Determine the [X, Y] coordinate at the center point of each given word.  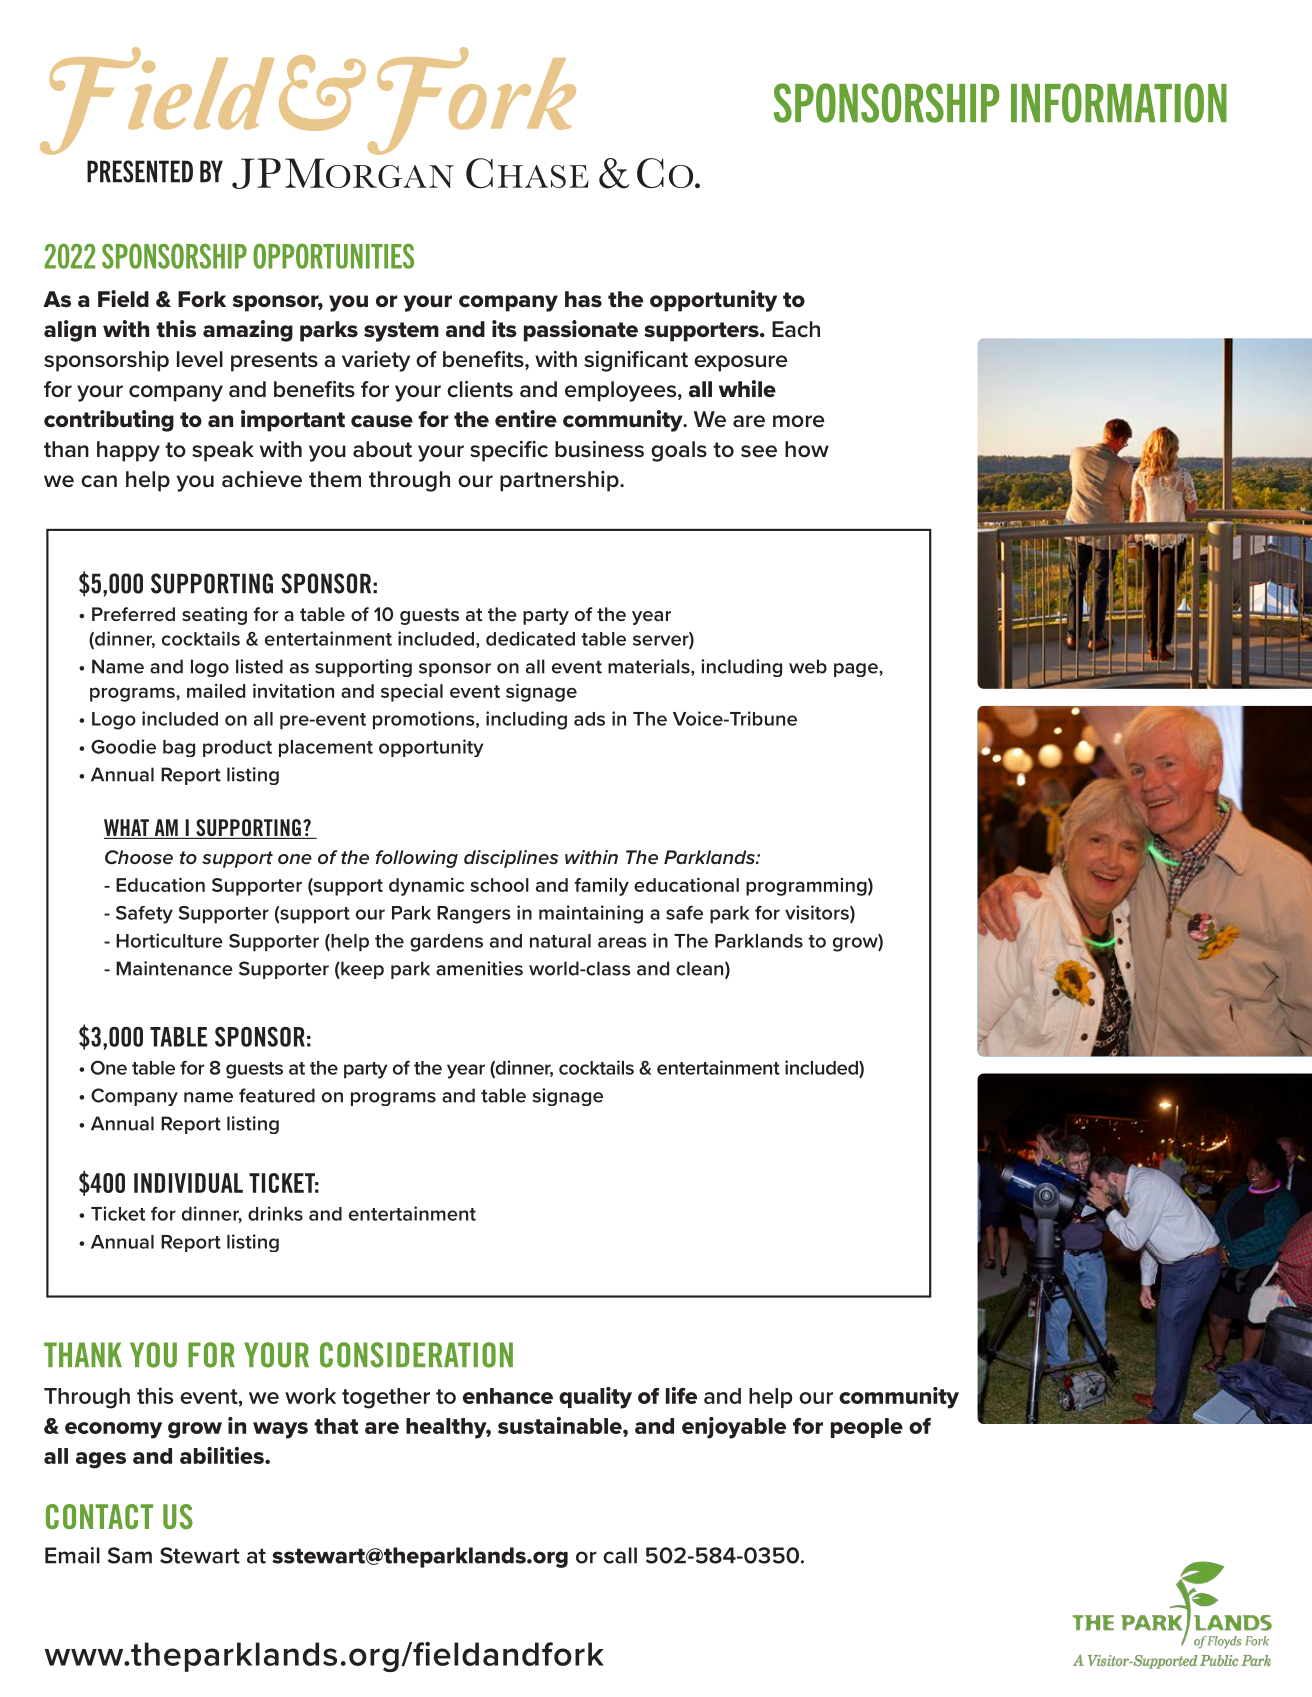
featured [277, 1095]
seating [214, 616]
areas [622, 942]
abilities [223, 1455]
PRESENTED [140, 171]
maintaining [591, 914]
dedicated [530, 638]
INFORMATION [1119, 103]
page [857, 670]
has [583, 299]
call [620, 1555]
